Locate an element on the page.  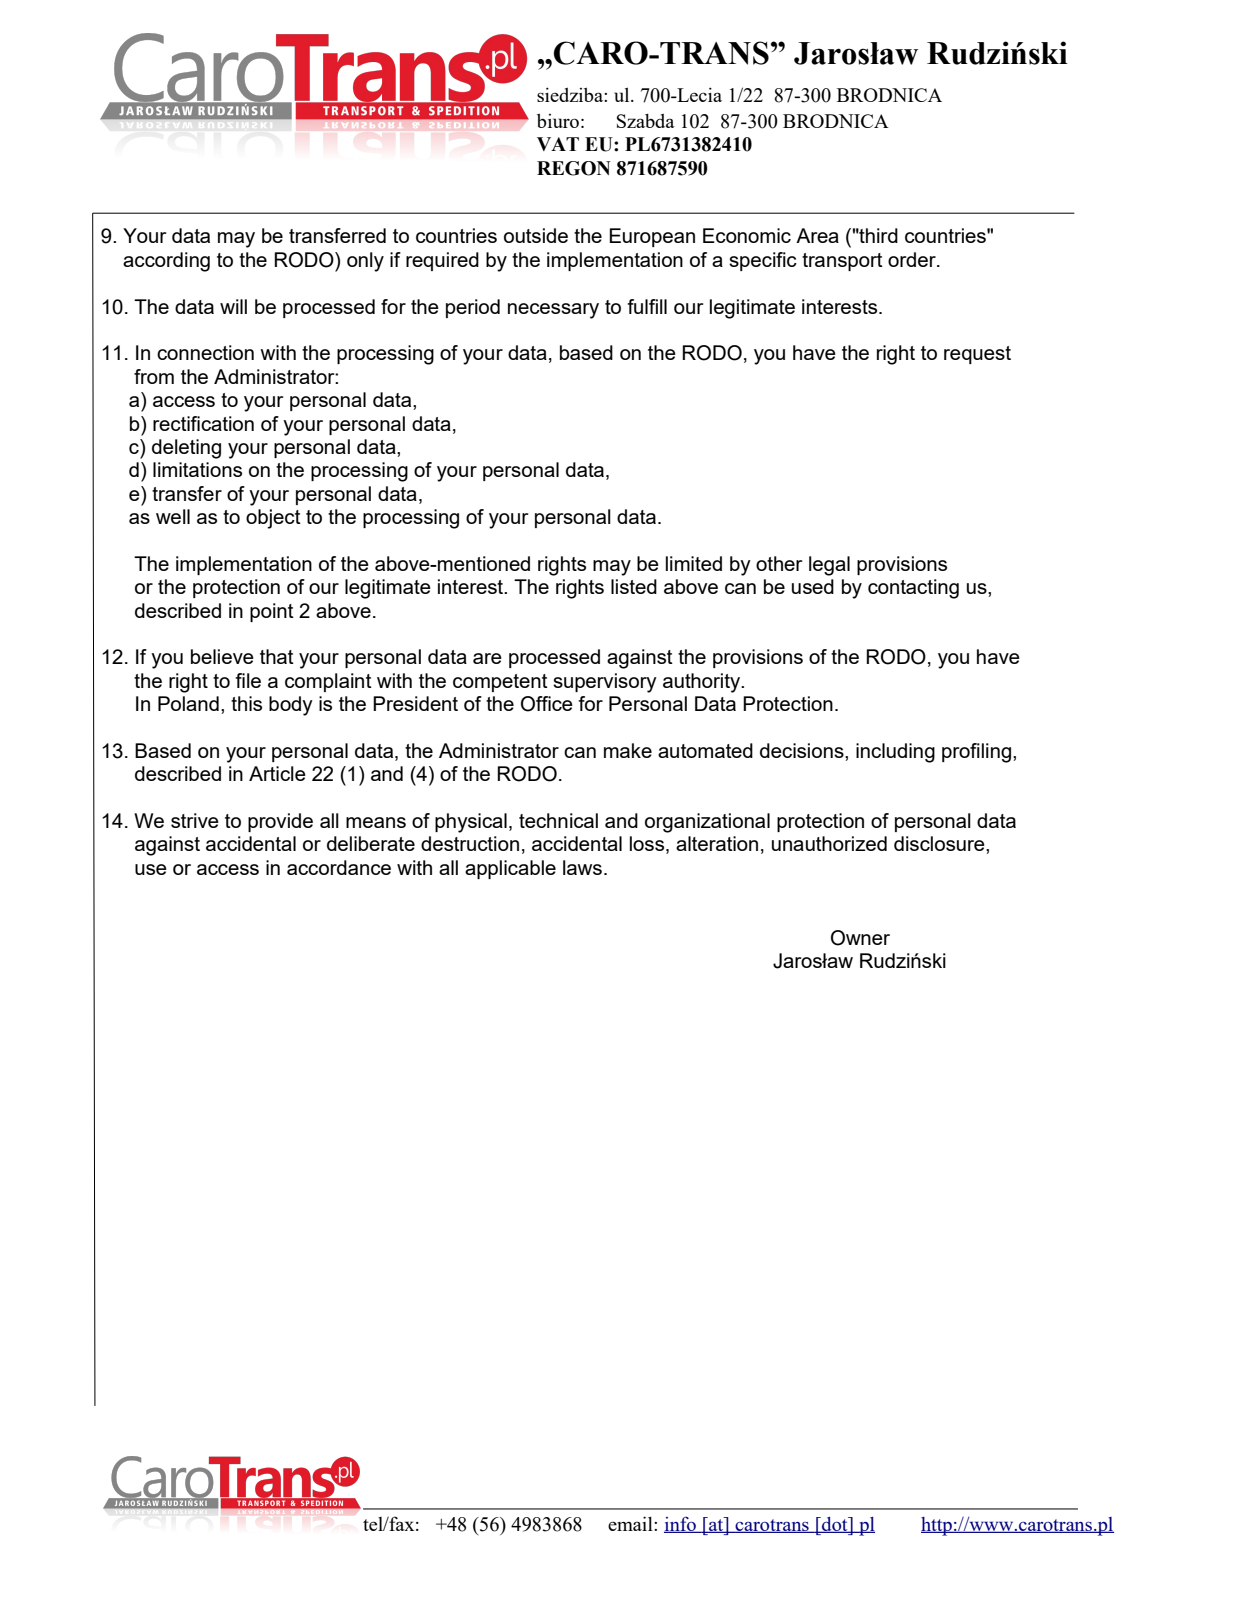
according is located at coordinates (166, 262).
